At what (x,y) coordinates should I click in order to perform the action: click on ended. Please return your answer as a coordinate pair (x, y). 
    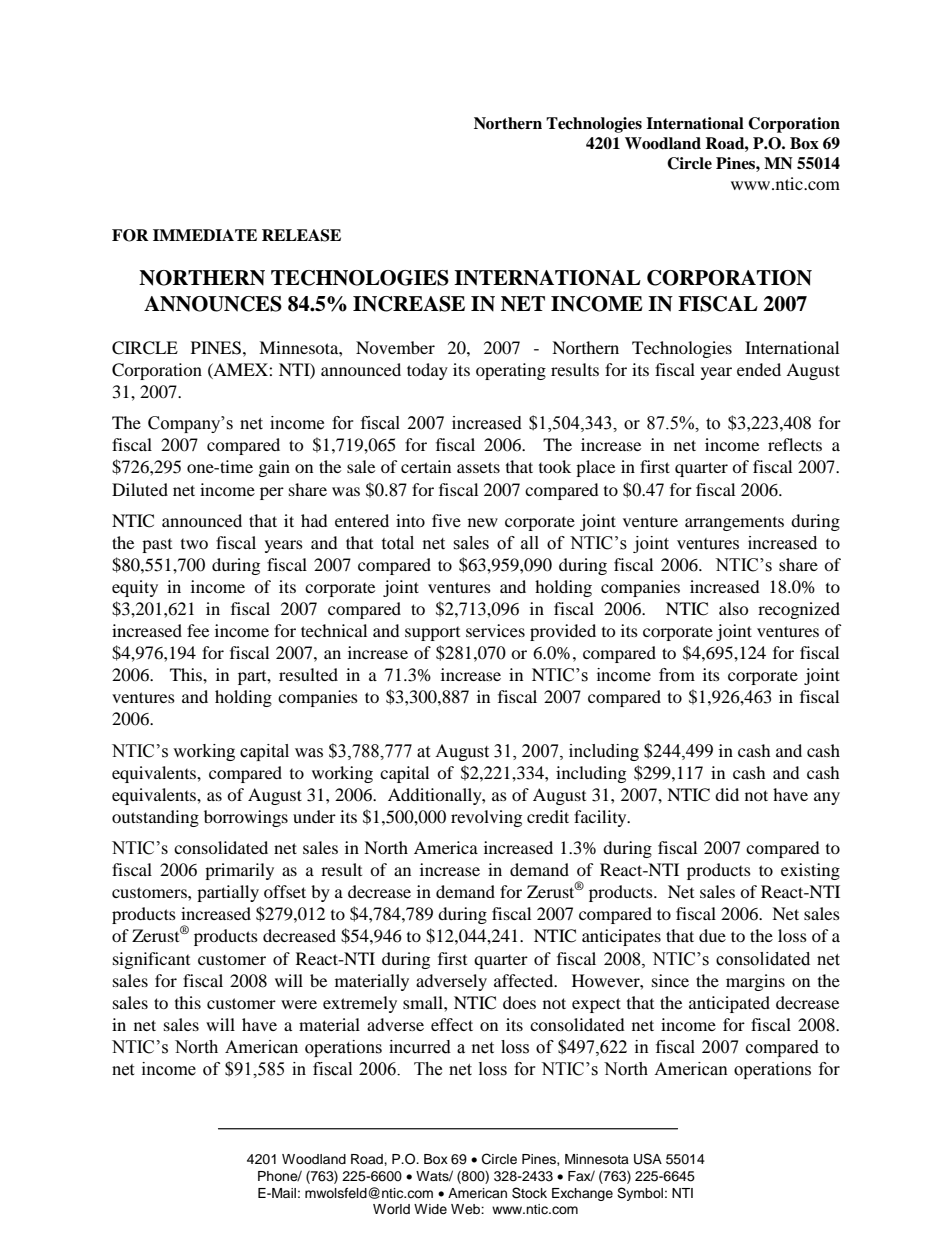
    Looking at the image, I should click on (759, 369).
